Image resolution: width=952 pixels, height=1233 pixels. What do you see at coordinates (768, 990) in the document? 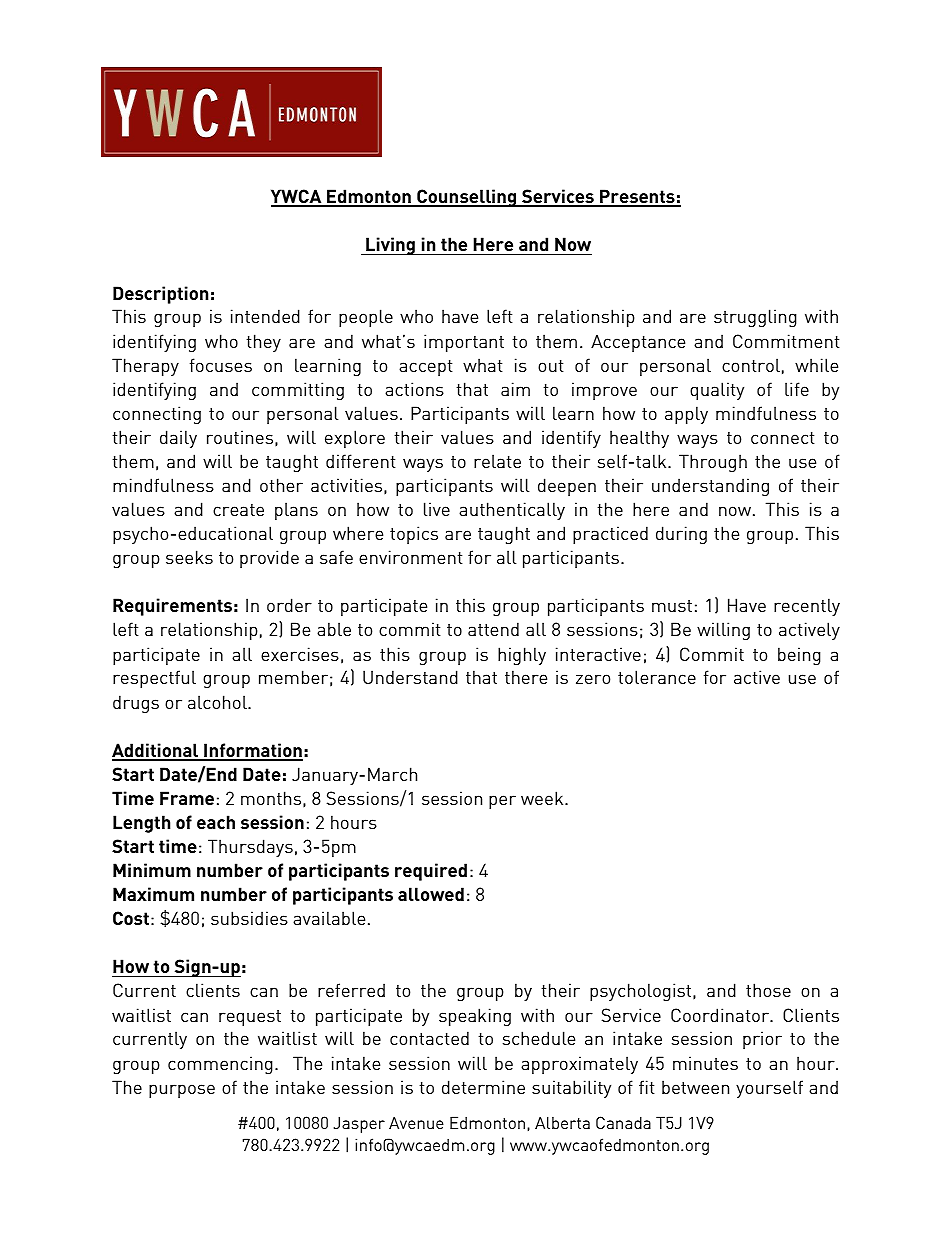
I see `those` at bounding box center [768, 990].
